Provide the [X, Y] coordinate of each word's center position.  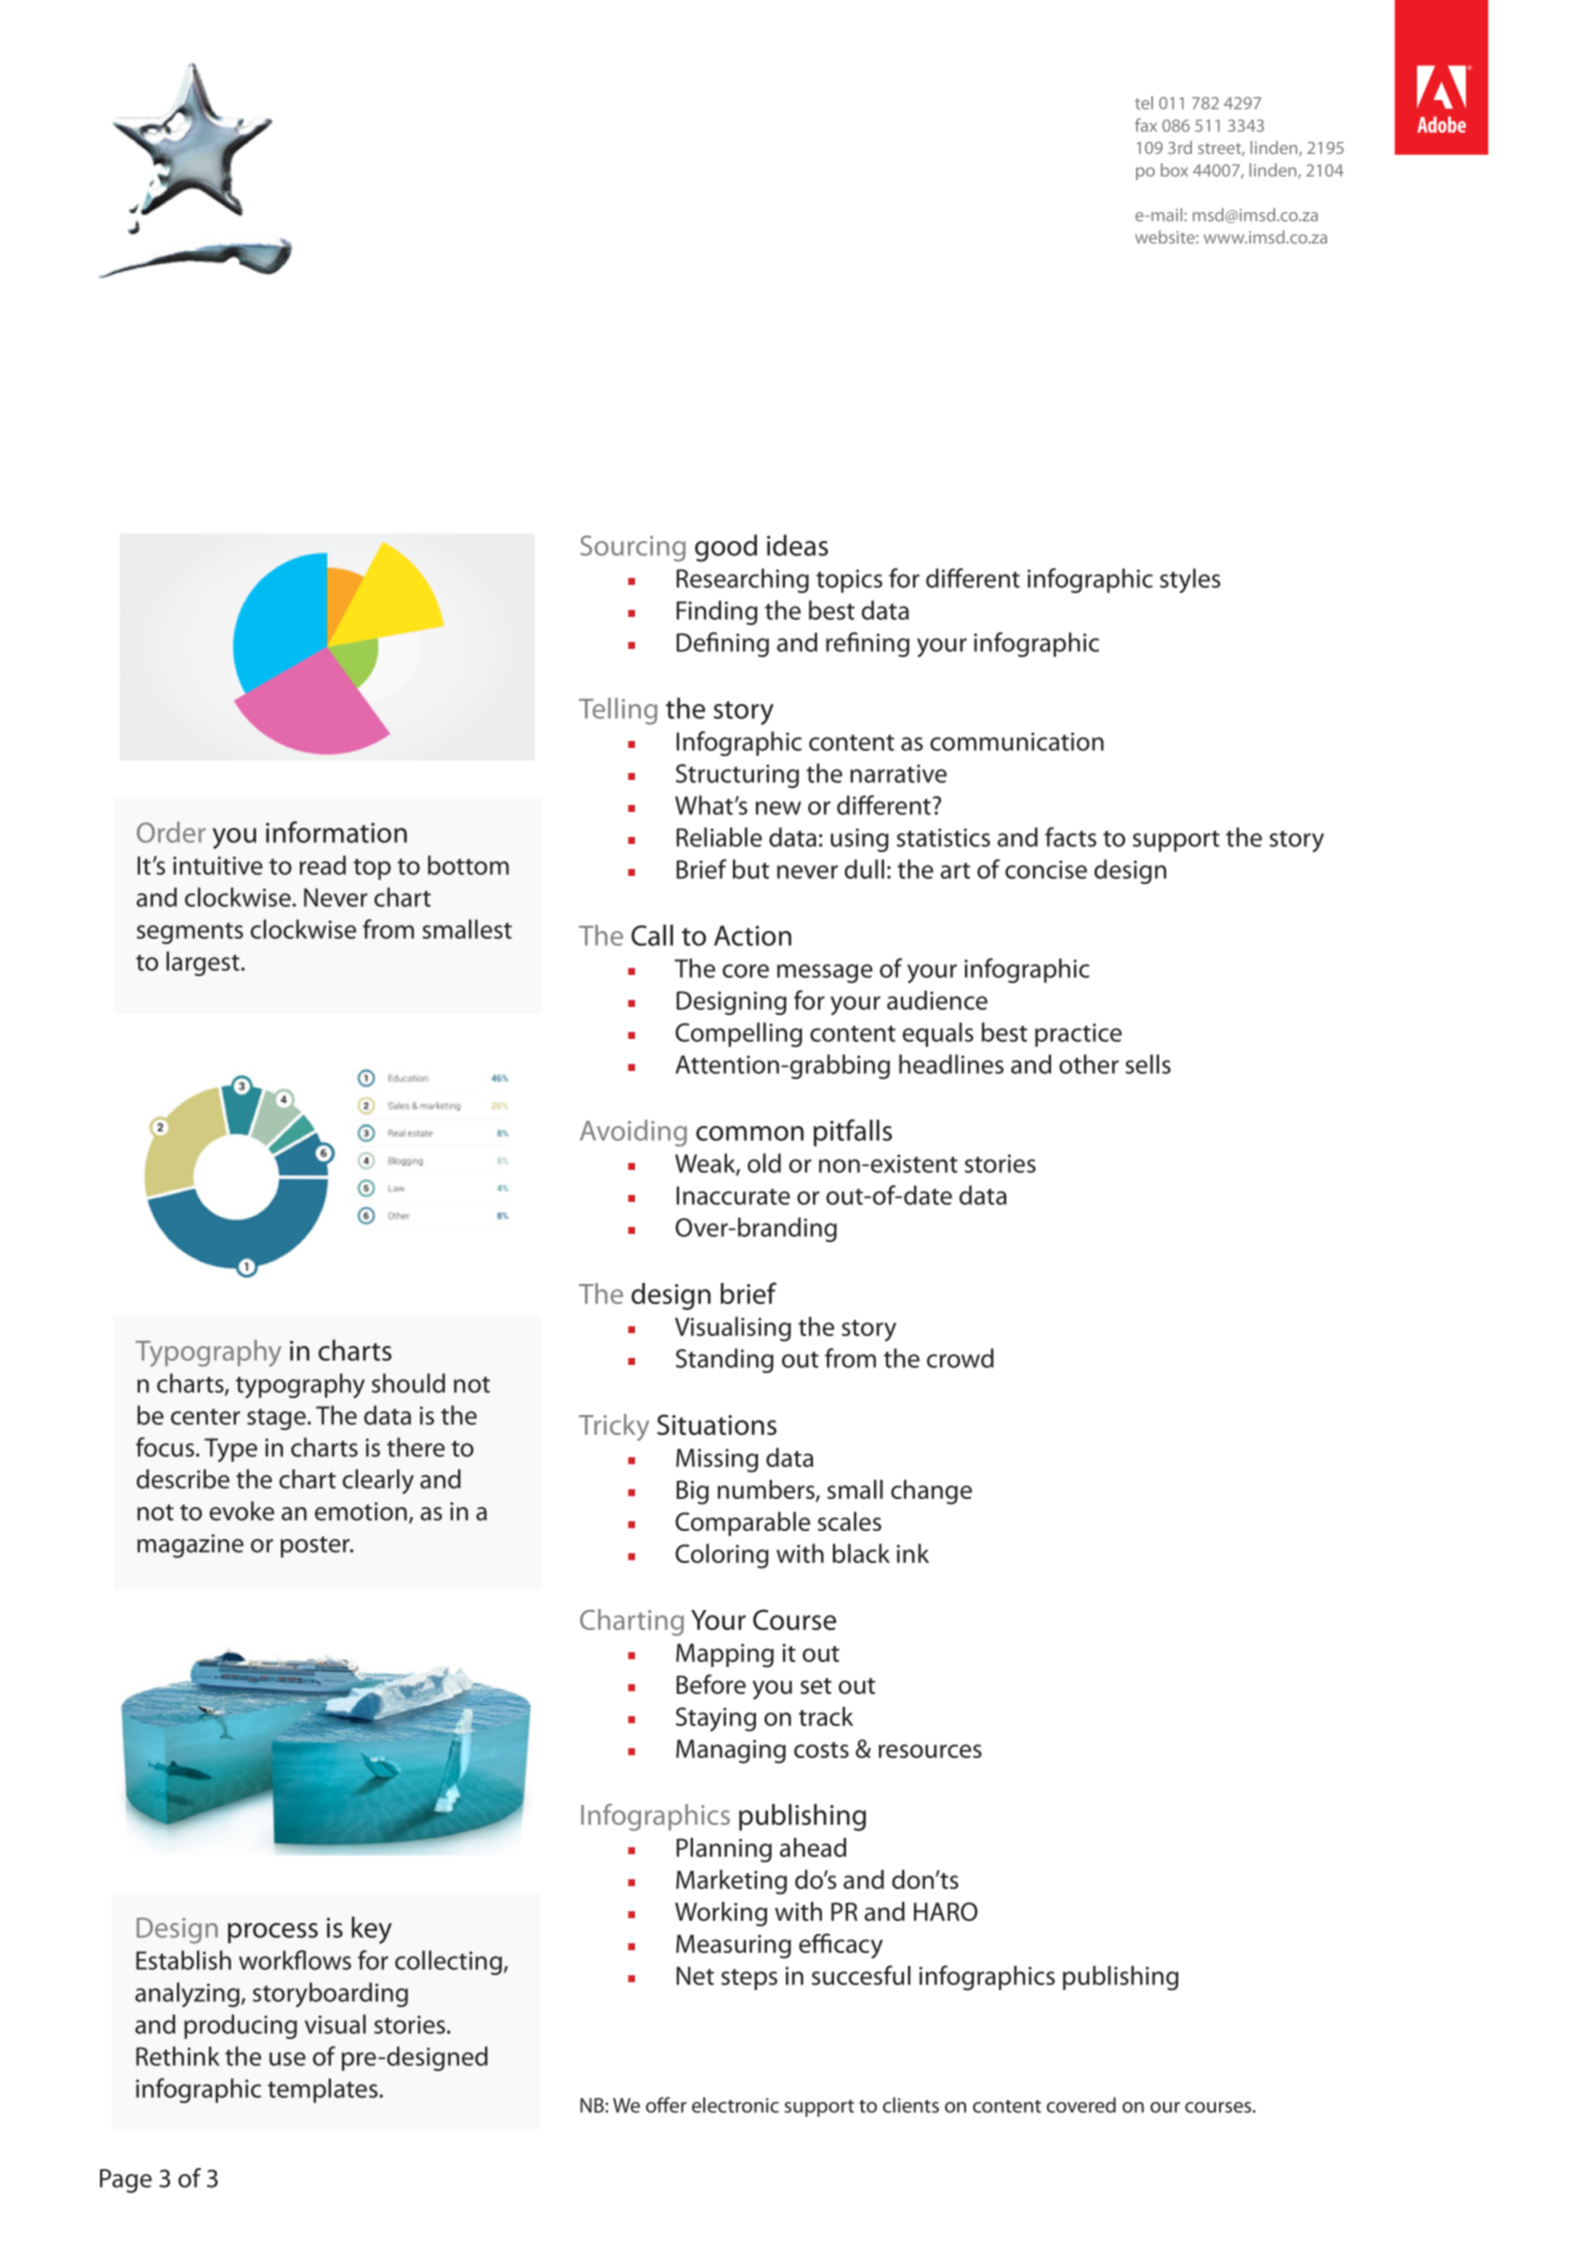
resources [930, 1751]
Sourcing [633, 548]
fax [1146, 125]
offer [666, 2105]
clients [911, 2105]
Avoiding [633, 1133]
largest [204, 963]
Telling [618, 711]
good [726, 548]
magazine [190, 1546]
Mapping [725, 1656]
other [1089, 1064]
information [336, 832]
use [287, 2059]
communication [1017, 741]
